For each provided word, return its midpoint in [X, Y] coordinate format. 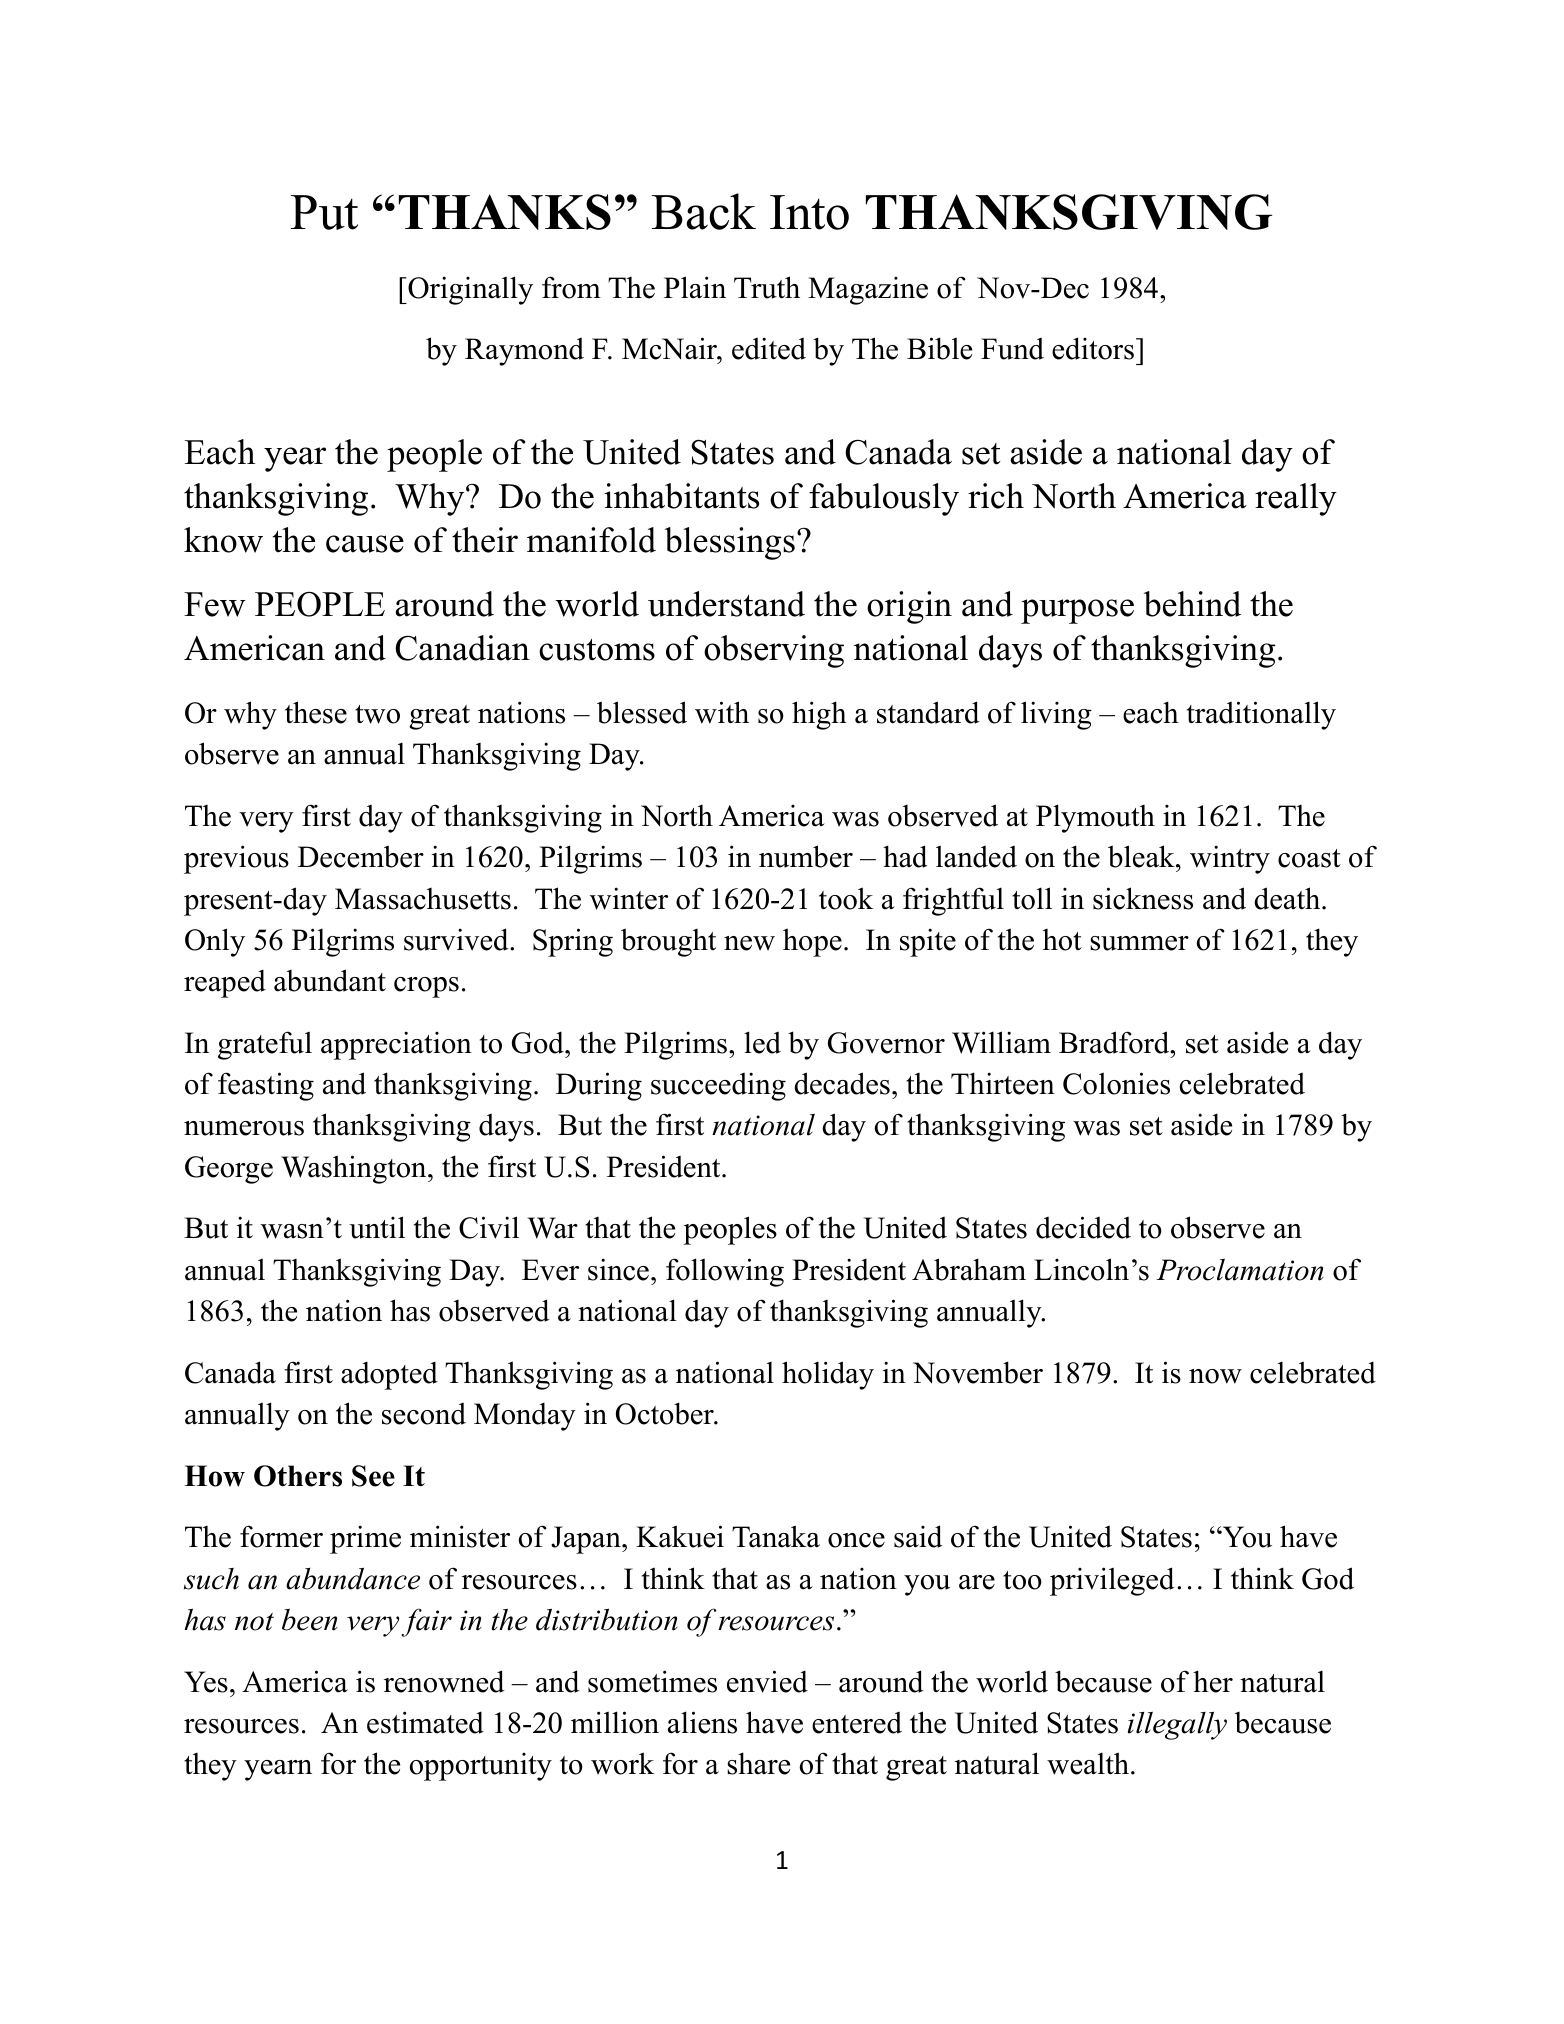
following [725, 1272]
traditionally [1261, 715]
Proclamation [1240, 1270]
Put [324, 212]
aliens [702, 1722]
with [722, 712]
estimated [425, 1722]
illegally [1177, 1726]
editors [1093, 348]
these [316, 712]
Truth [767, 287]
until [377, 1227]
